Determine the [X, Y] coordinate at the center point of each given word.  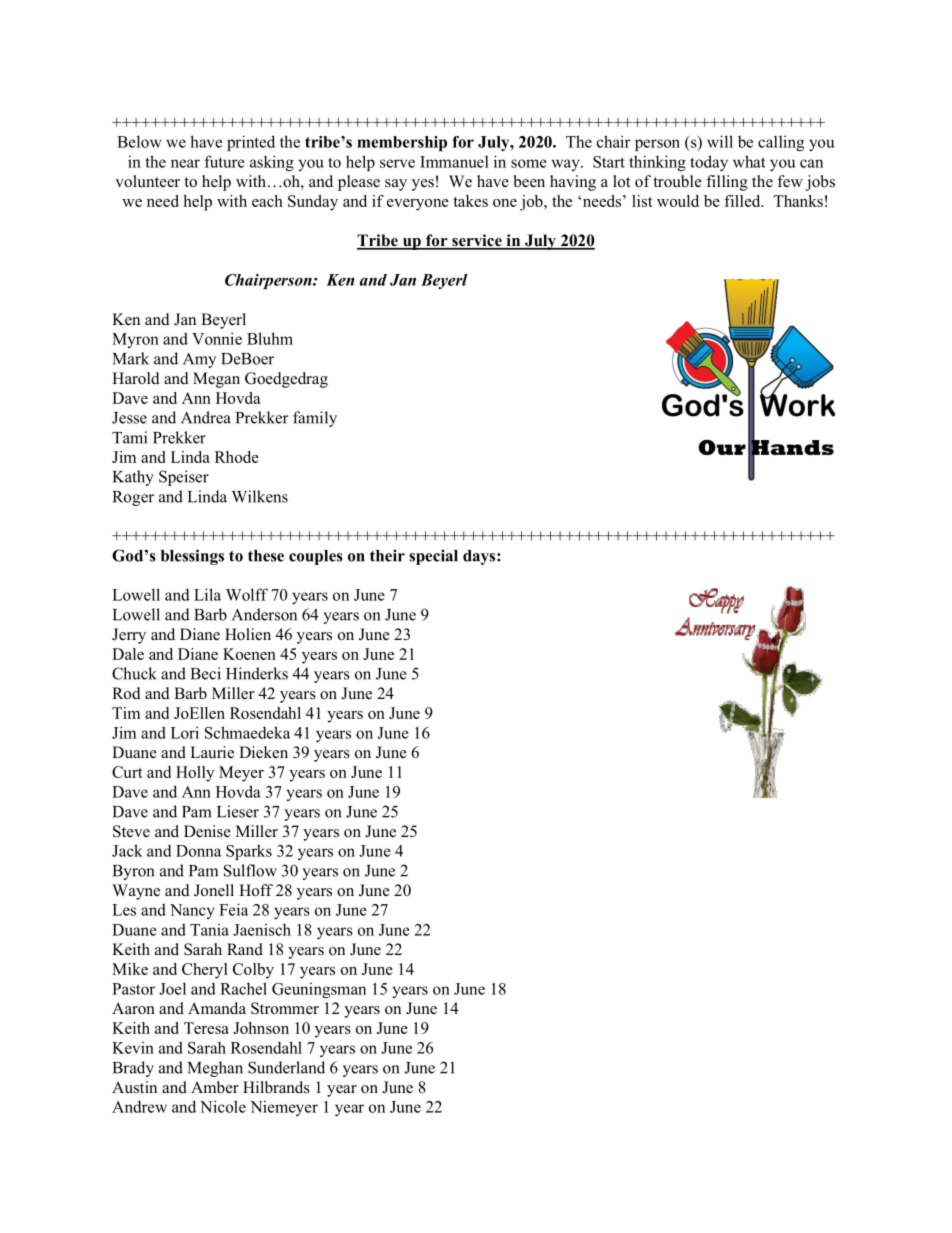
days [480, 557]
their [387, 555]
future [225, 161]
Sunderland [286, 1067]
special [433, 557]
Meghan [215, 1069]
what [749, 161]
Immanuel [454, 162]
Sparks [249, 852]
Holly [195, 774]
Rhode [237, 457]
